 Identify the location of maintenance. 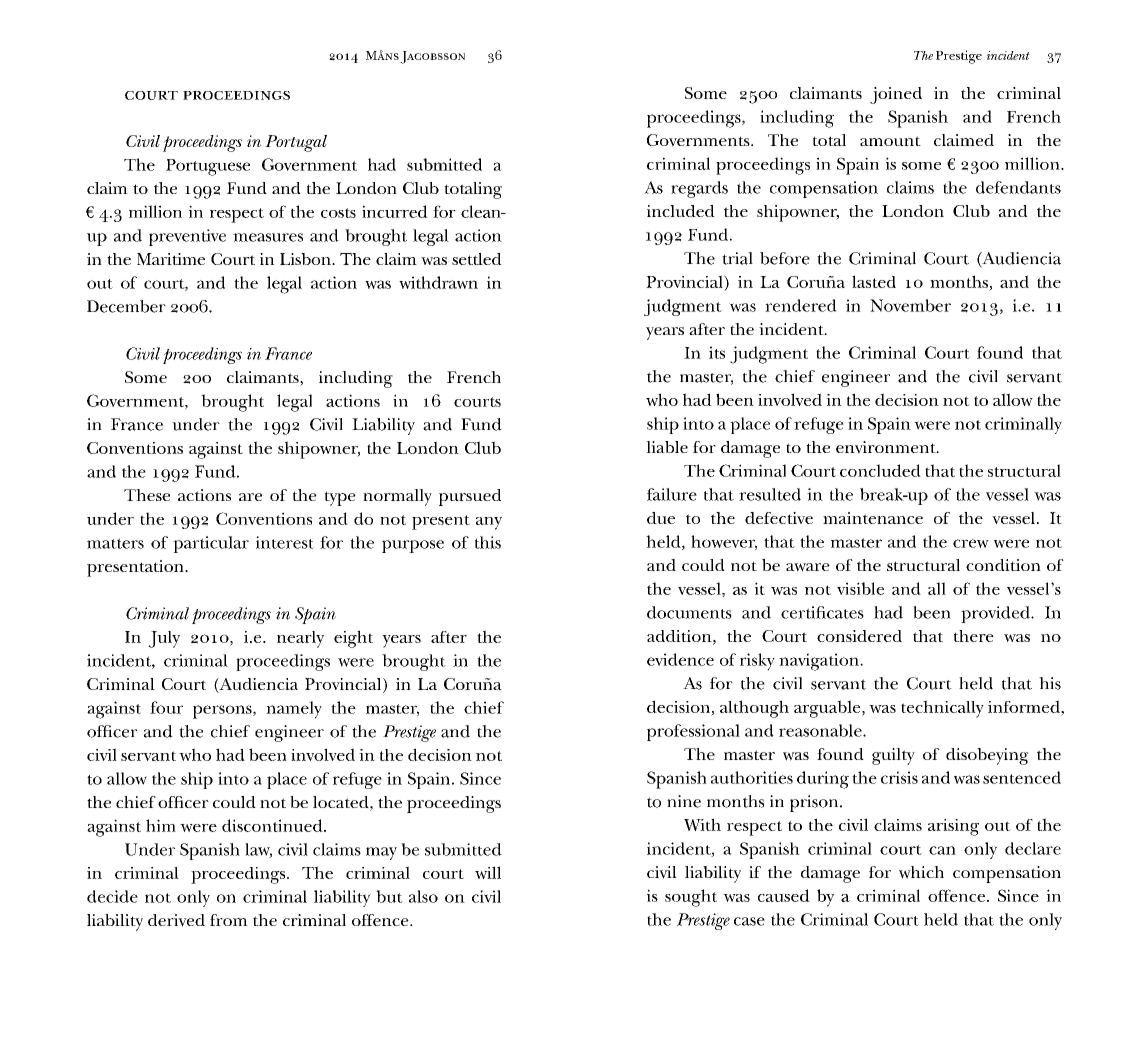
(873, 518).
